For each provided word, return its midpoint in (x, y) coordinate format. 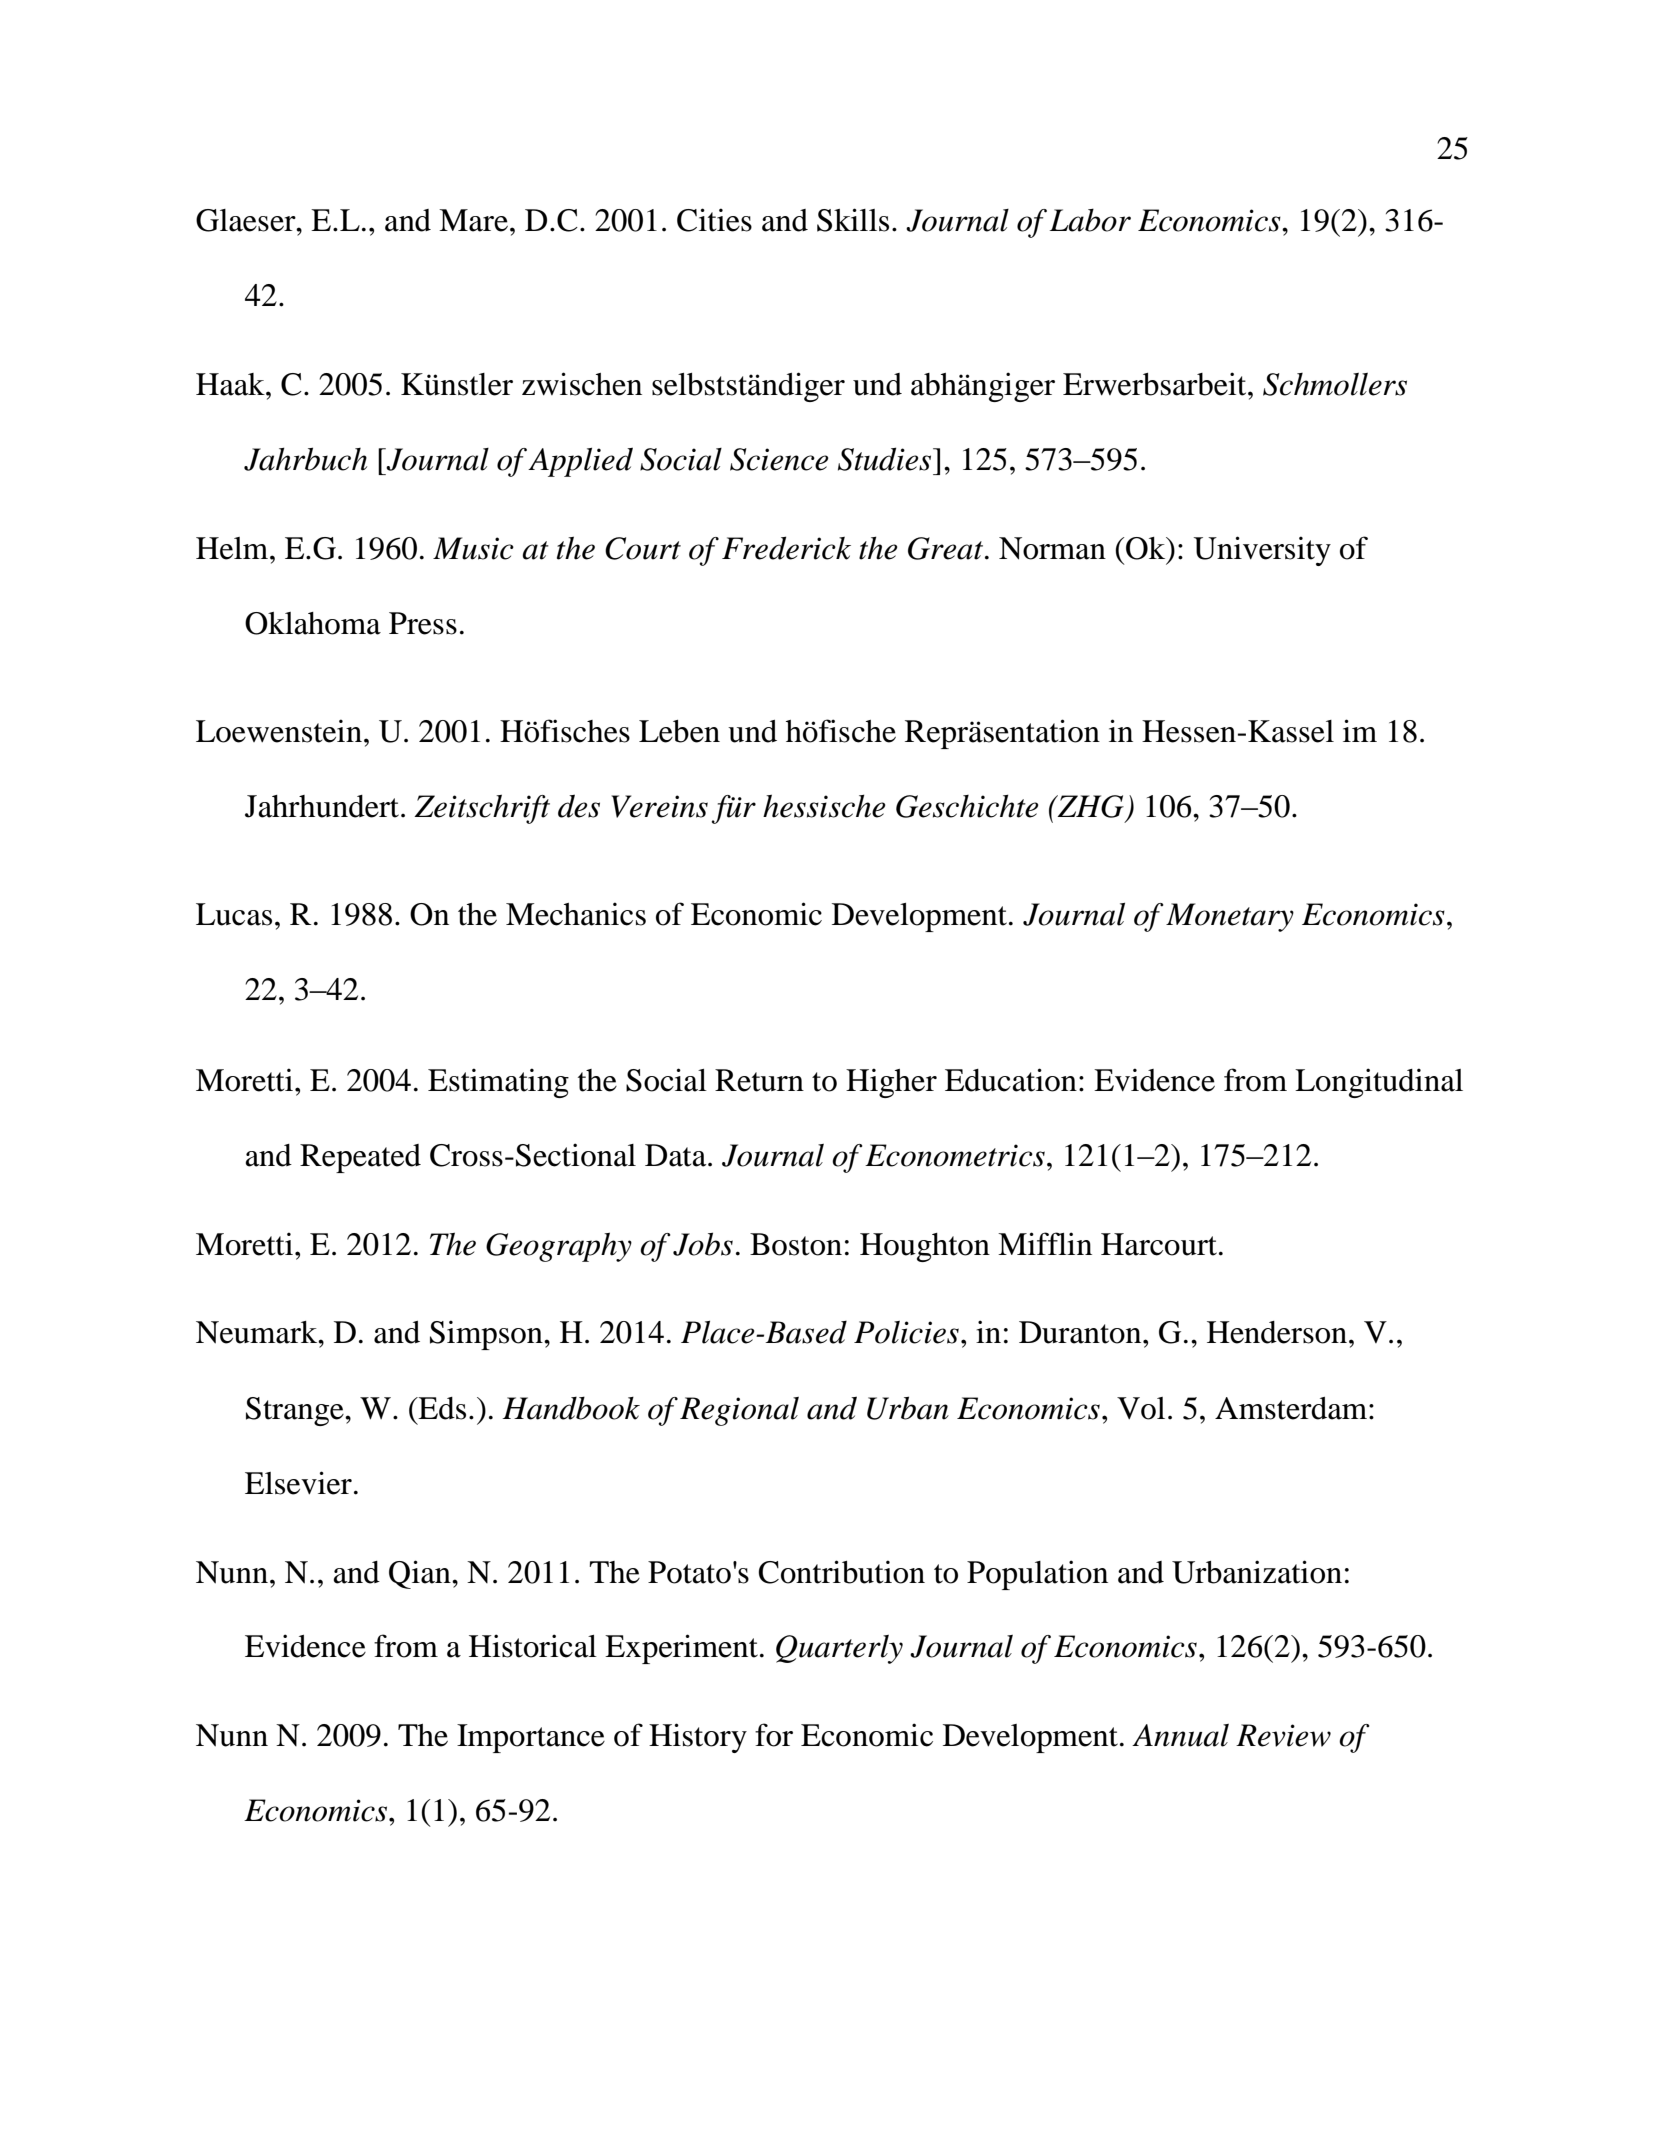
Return (759, 1080)
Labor (1090, 220)
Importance (531, 1738)
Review (1283, 1735)
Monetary (1230, 917)
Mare (473, 220)
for (774, 1735)
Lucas (234, 914)
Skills (853, 220)
